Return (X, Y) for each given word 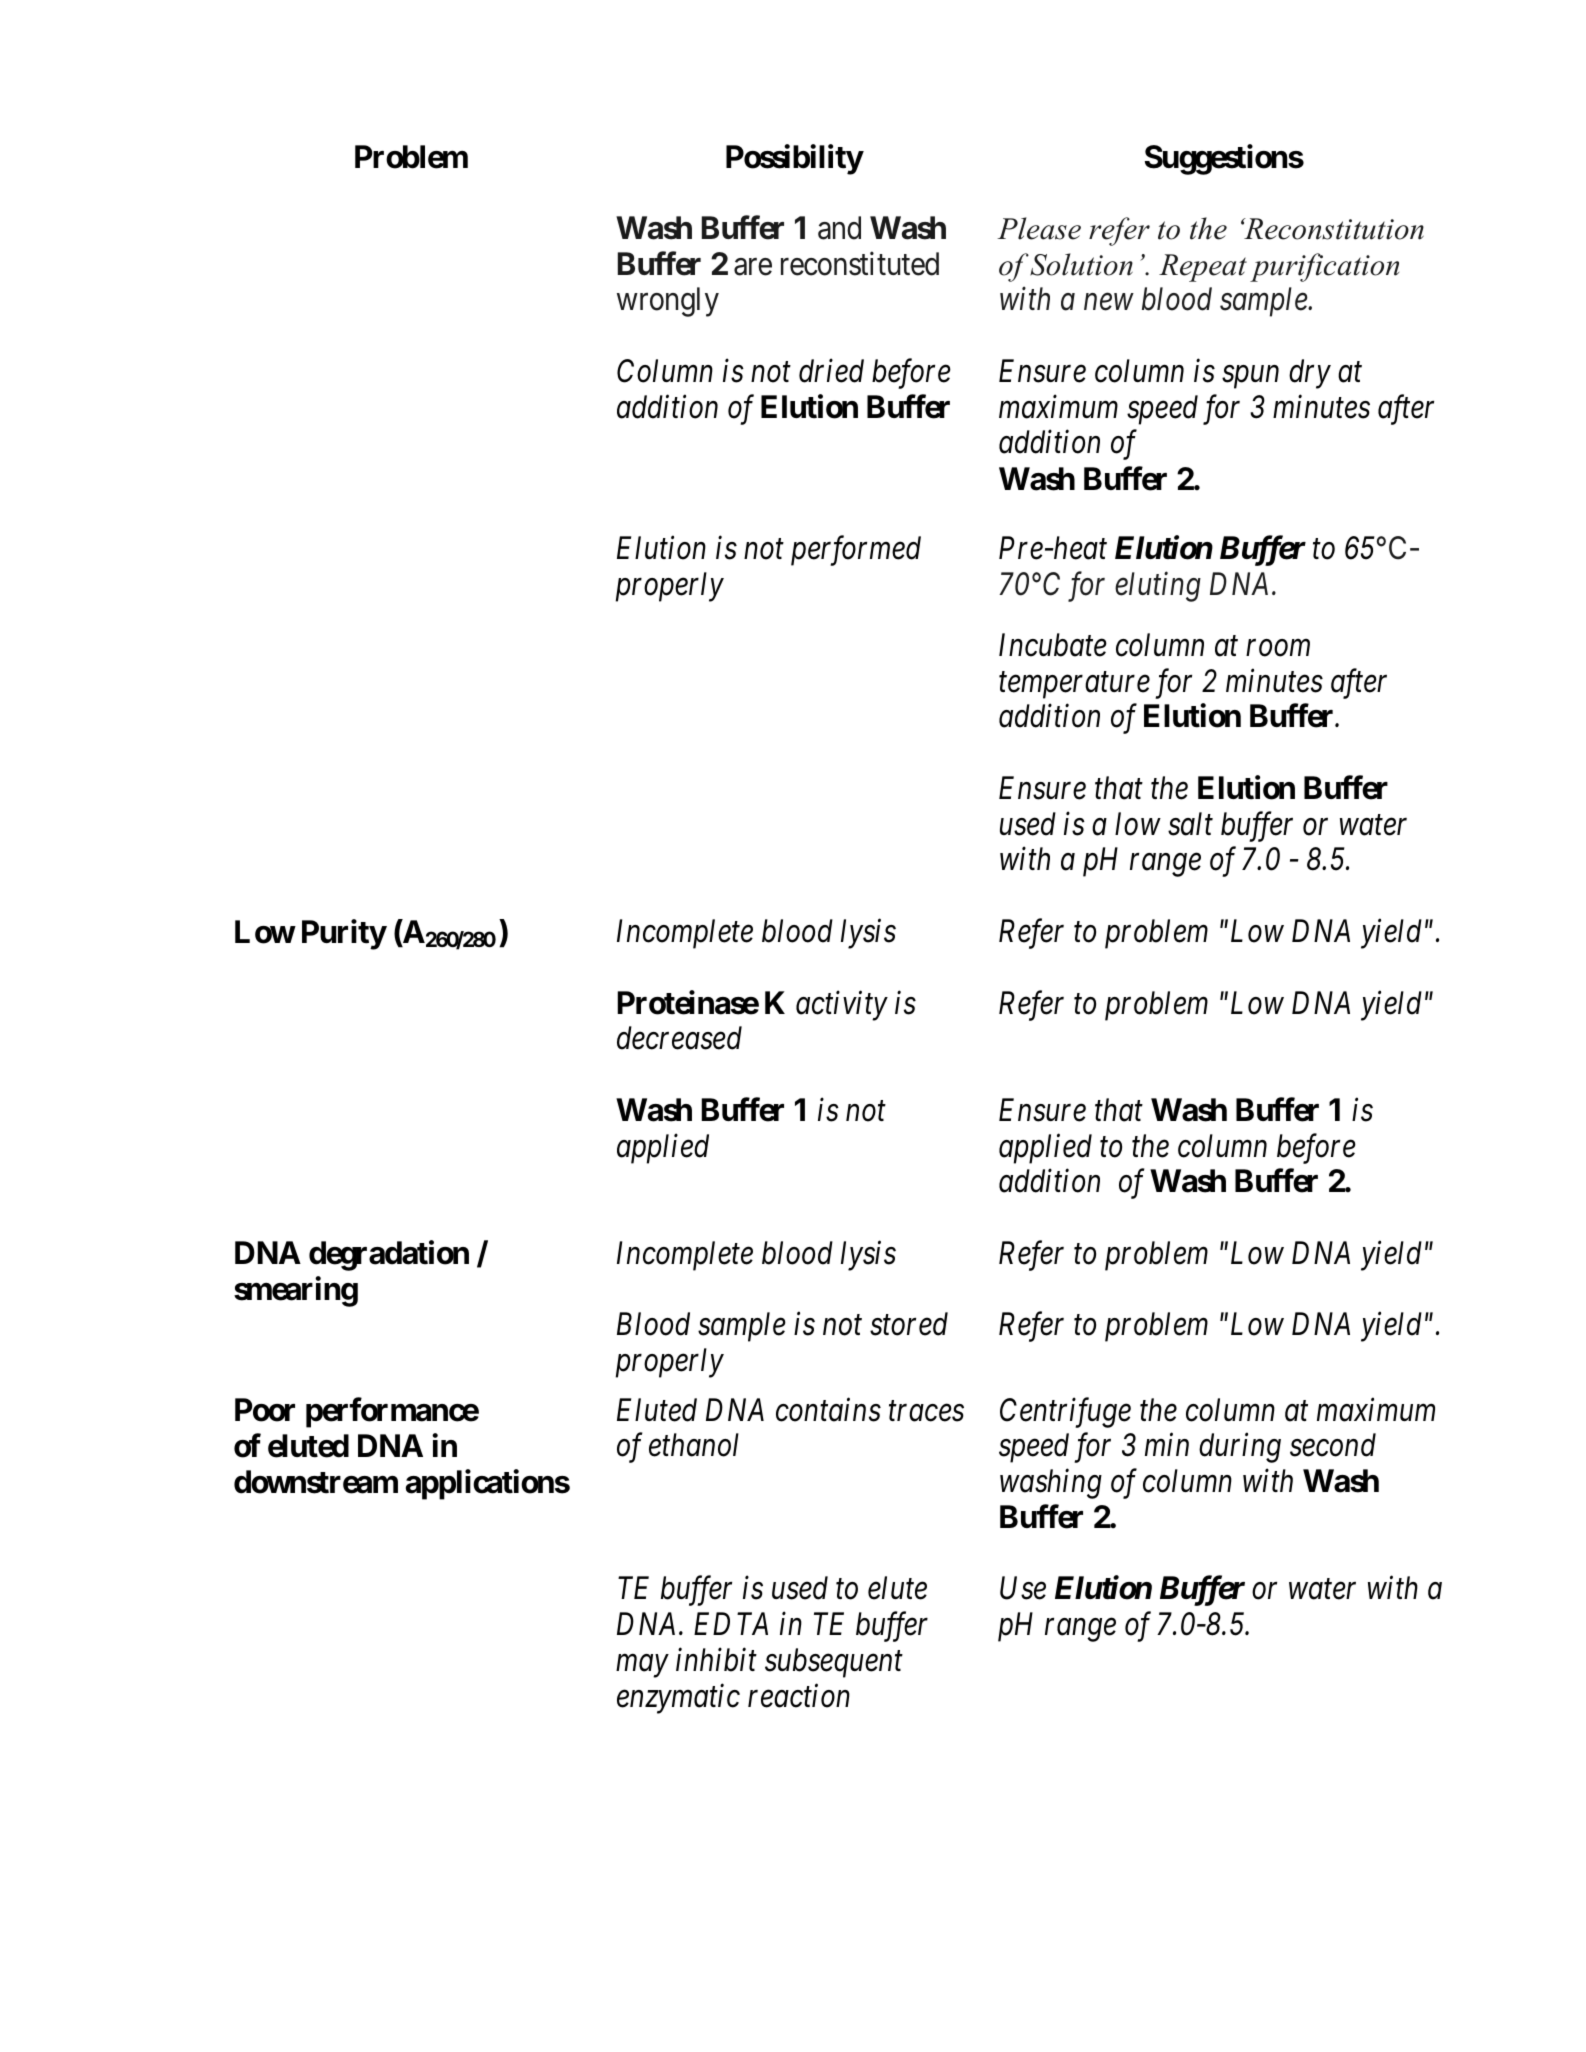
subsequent (834, 1663)
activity (842, 1006)
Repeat (1203, 268)
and (839, 228)
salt (1190, 824)
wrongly (668, 302)
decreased (679, 1038)
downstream (316, 1482)
